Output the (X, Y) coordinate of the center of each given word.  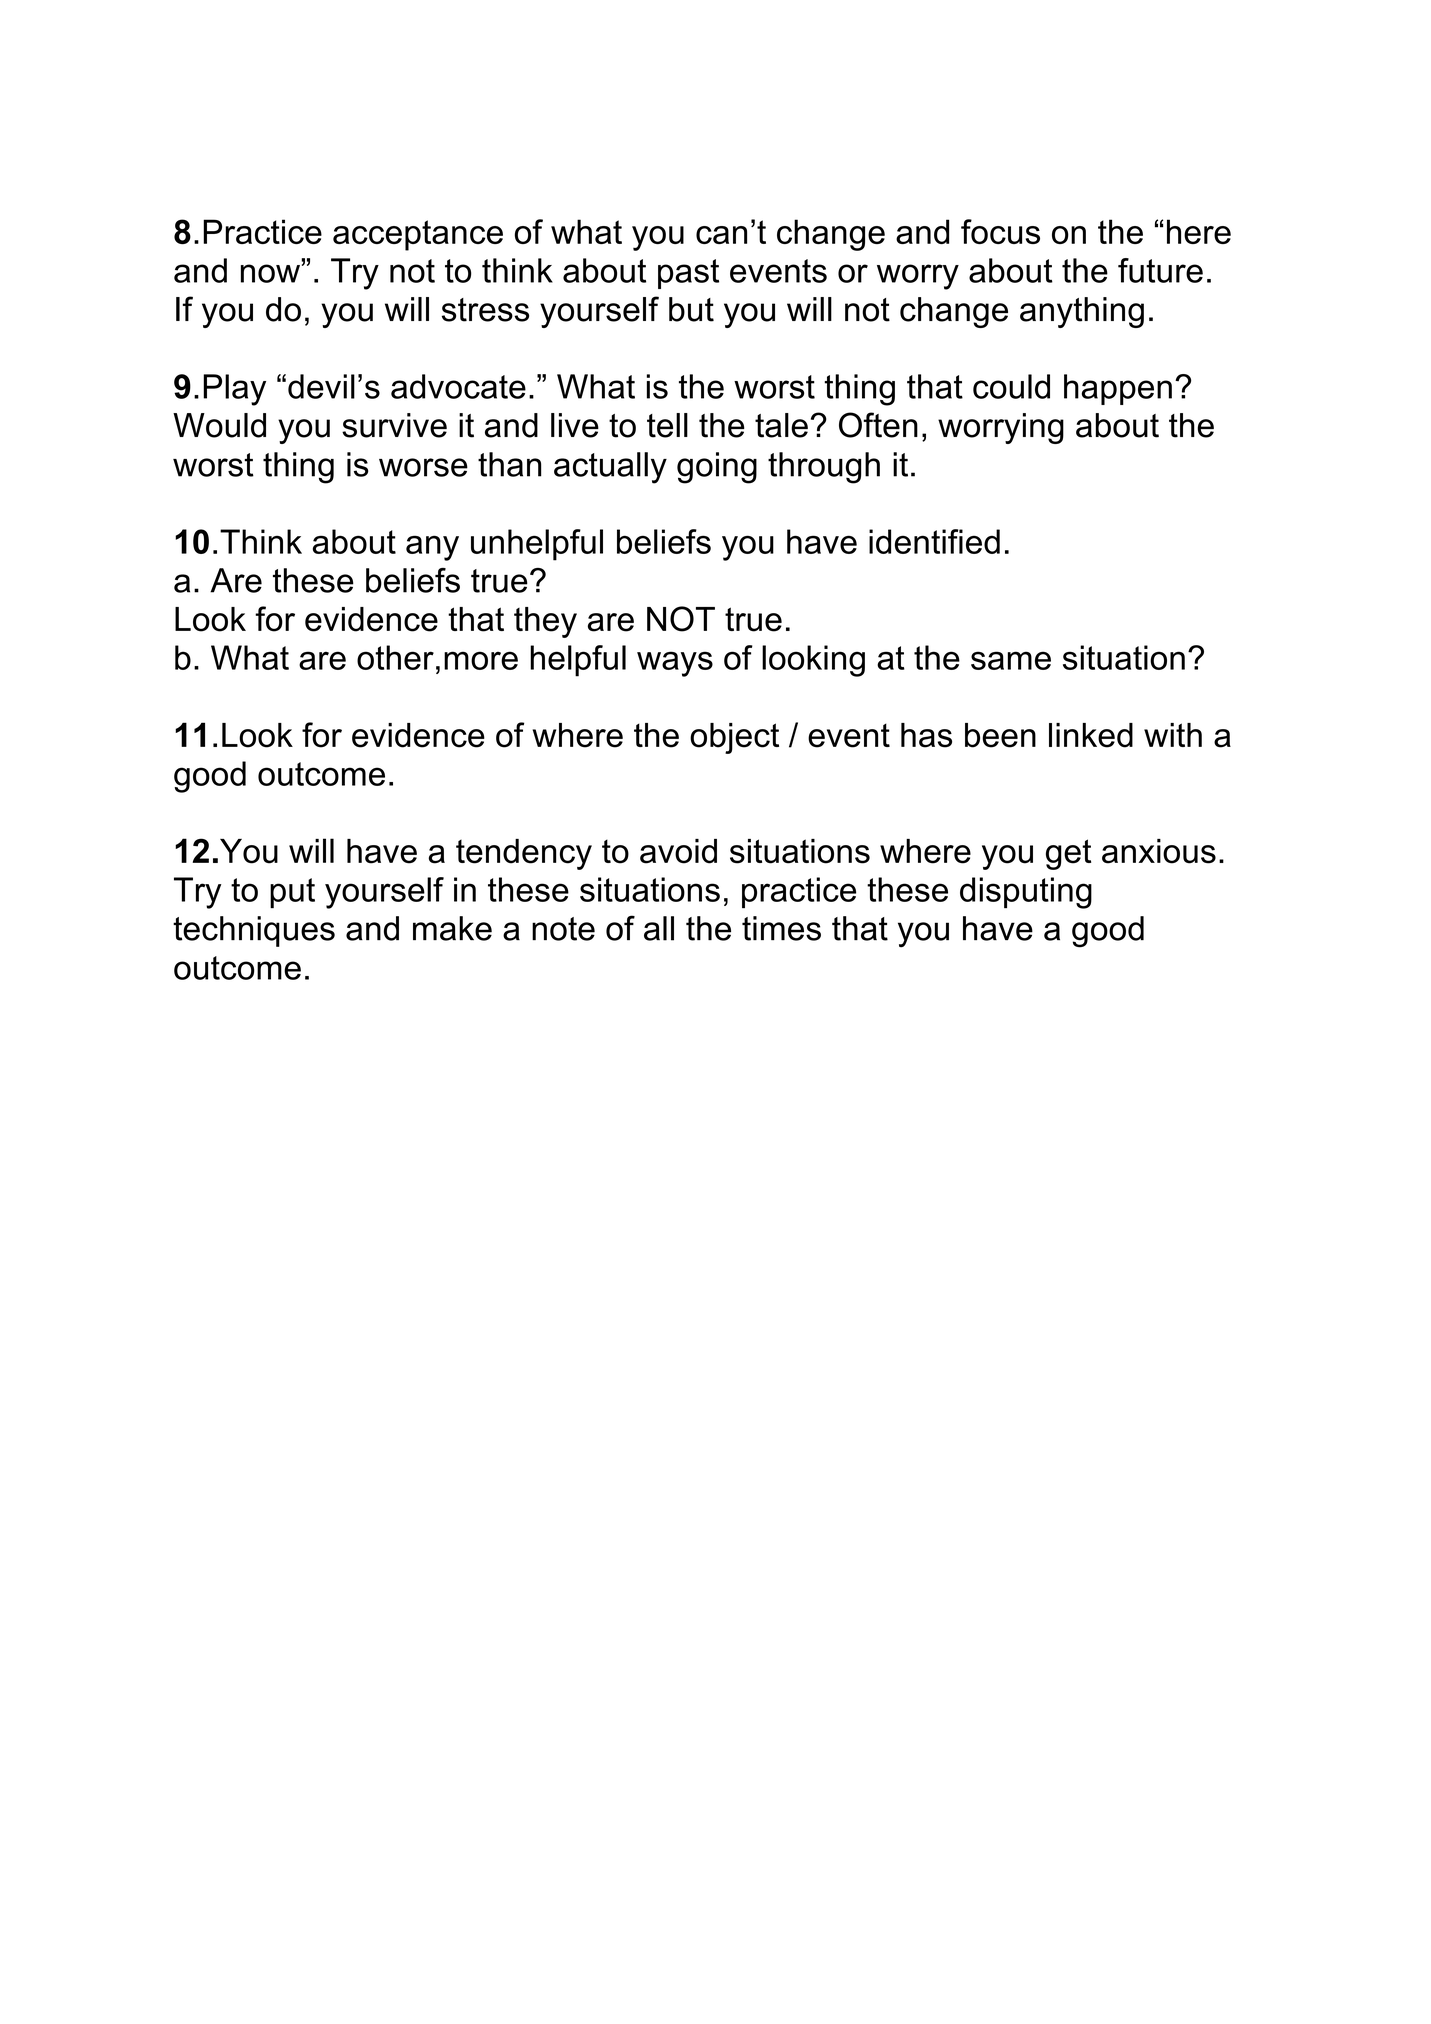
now (270, 273)
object (734, 738)
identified (934, 541)
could (1011, 386)
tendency (524, 854)
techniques (254, 931)
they (545, 622)
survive (394, 425)
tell (667, 425)
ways (675, 664)
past (688, 274)
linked (1091, 735)
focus (1000, 231)
